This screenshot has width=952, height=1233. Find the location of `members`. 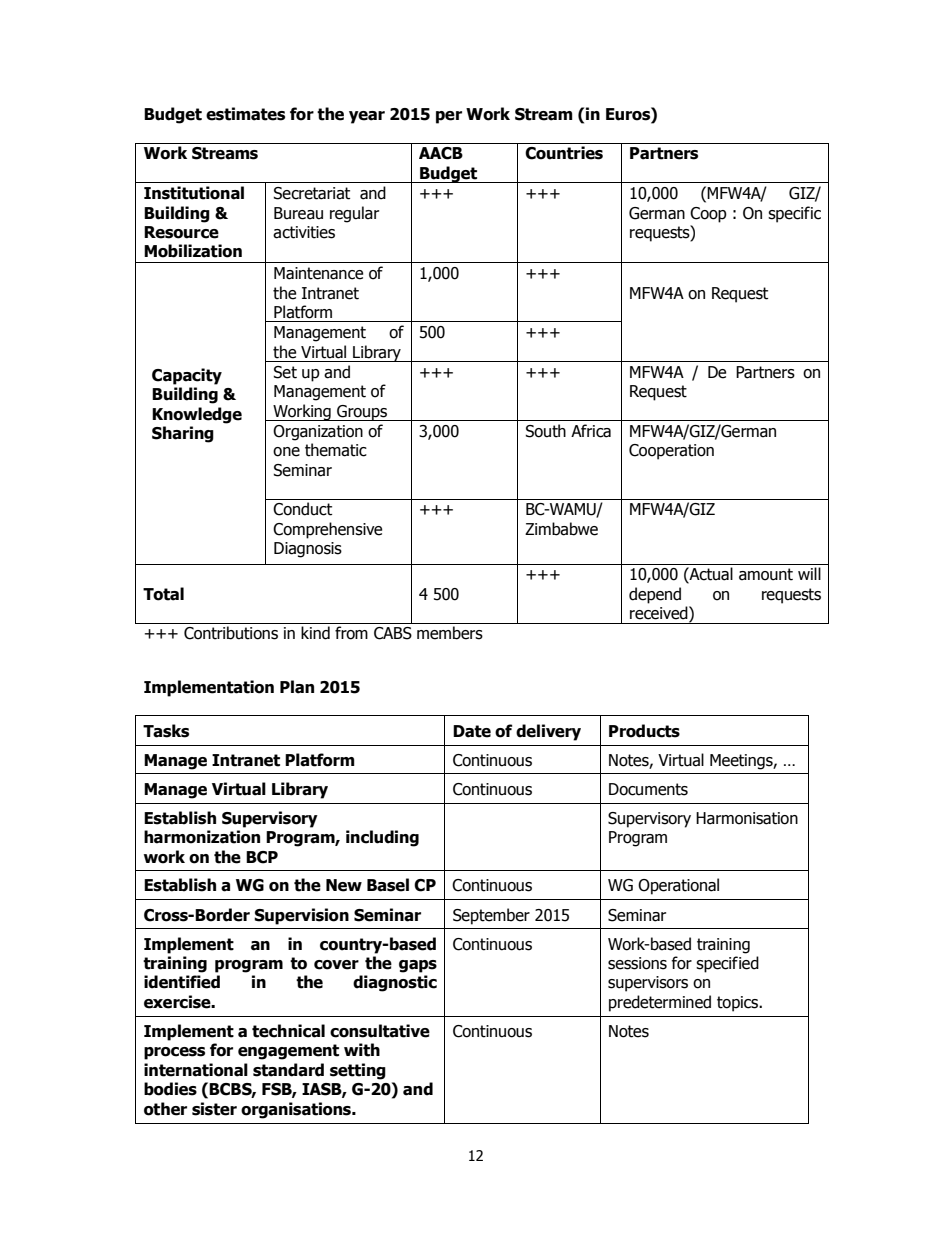

members is located at coordinates (450, 633).
